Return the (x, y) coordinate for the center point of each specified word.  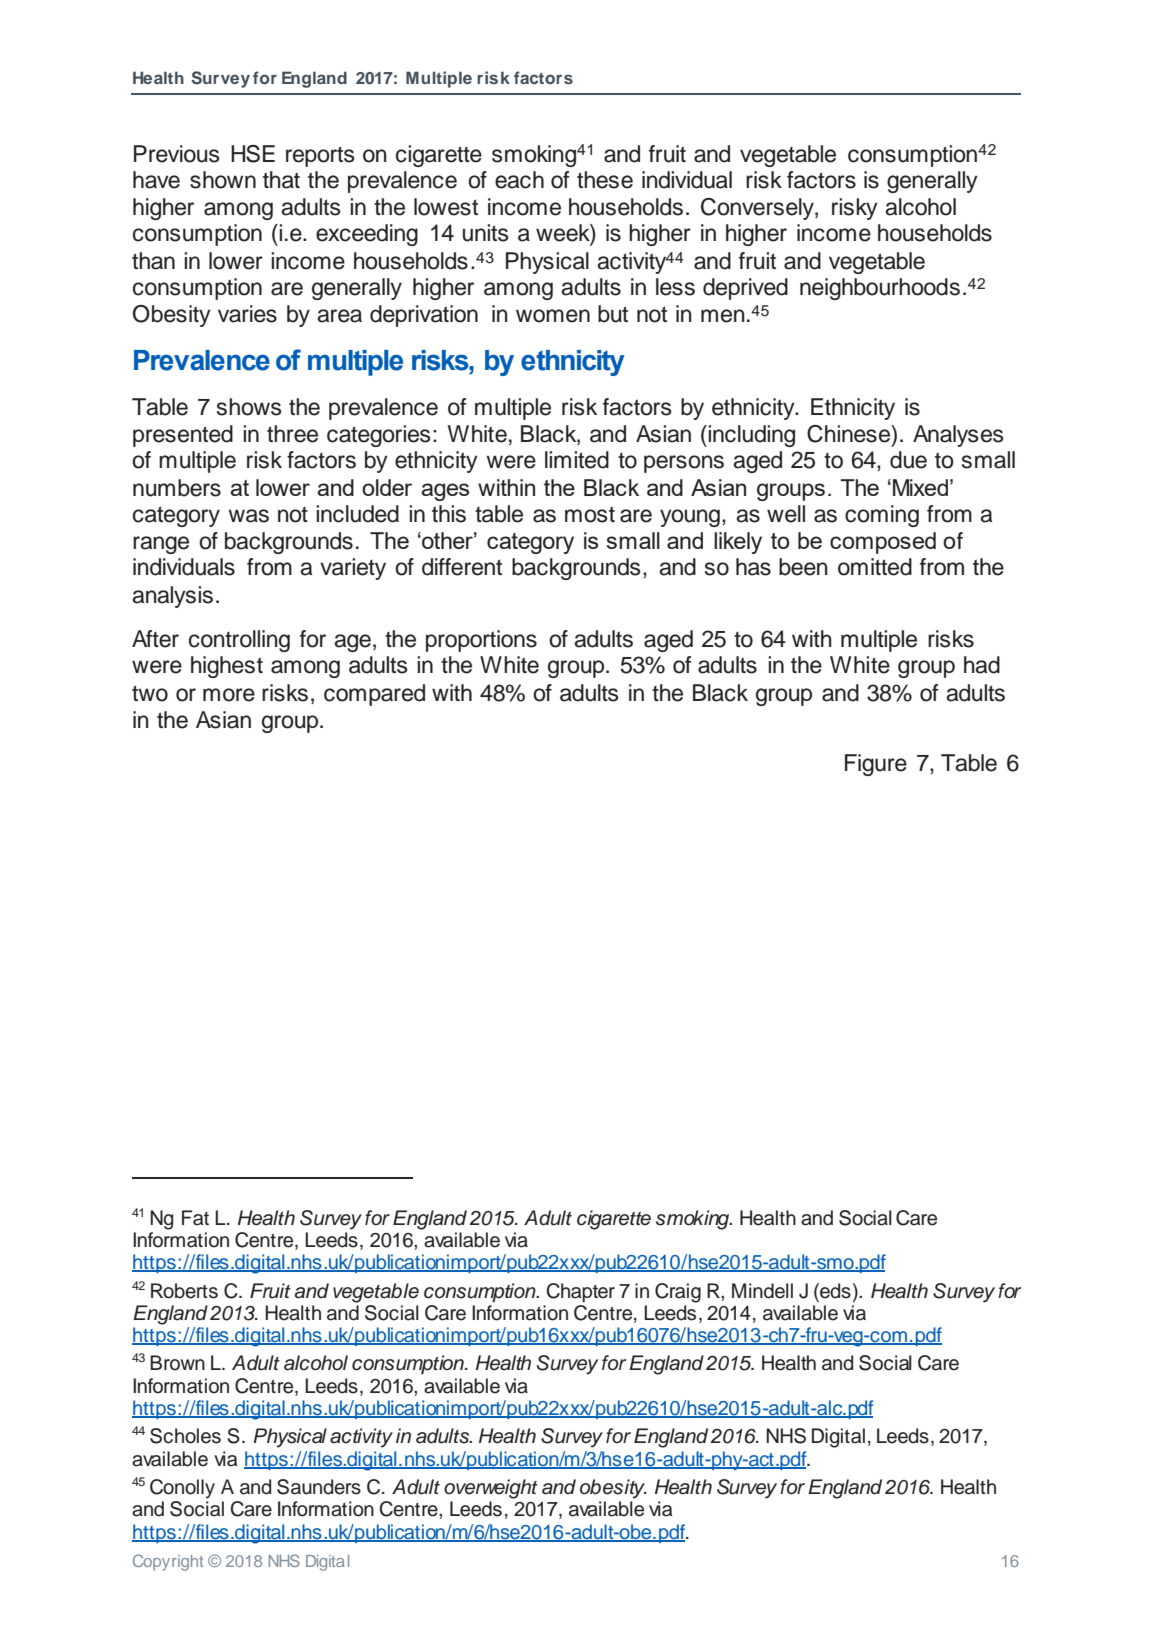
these (605, 180)
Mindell (762, 1291)
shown (223, 180)
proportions (481, 641)
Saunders (319, 1487)
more (229, 695)
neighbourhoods (880, 289)
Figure (876, 765)
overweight (491, 1489)
